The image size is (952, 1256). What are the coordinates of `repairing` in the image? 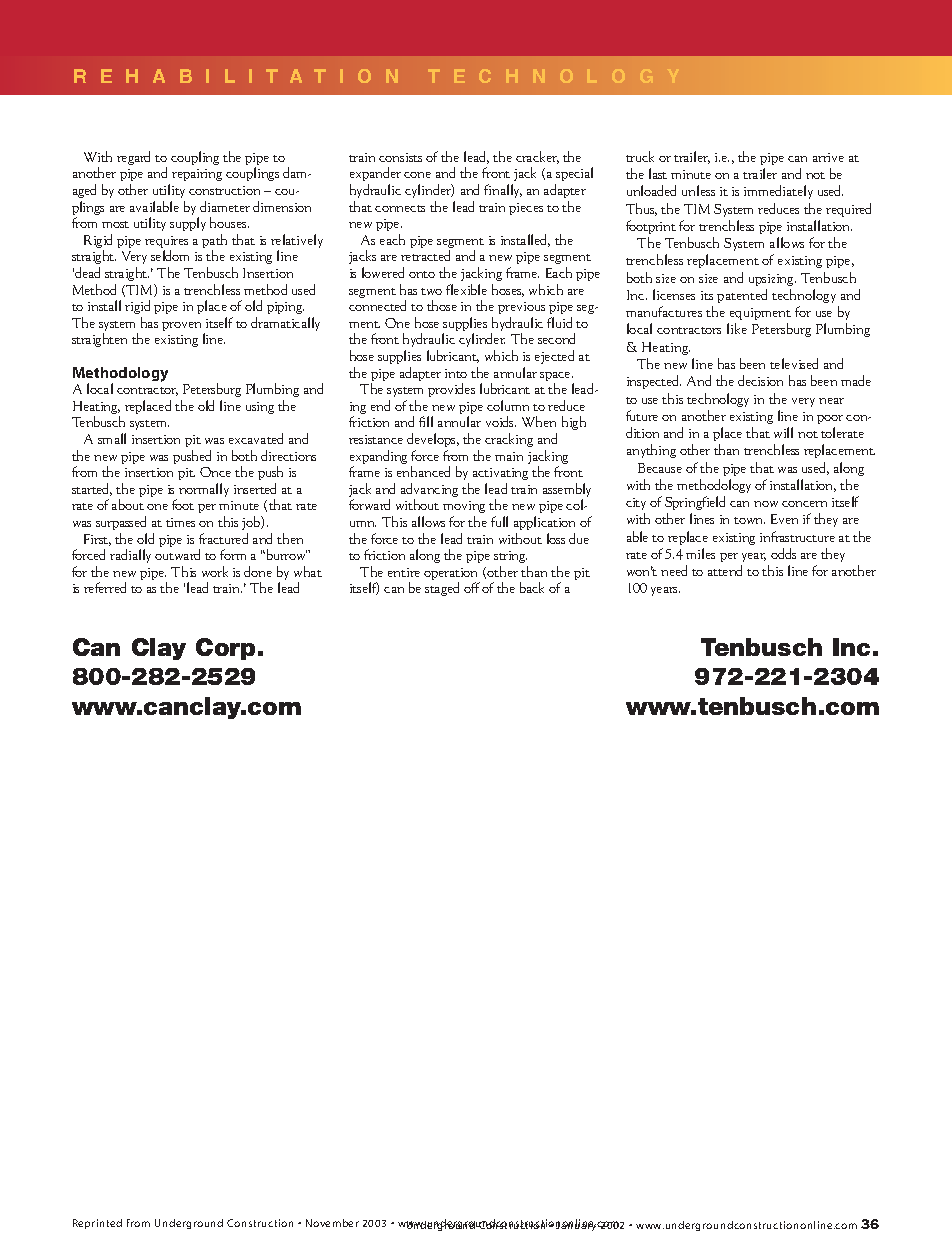 It's located at (197, 175).
